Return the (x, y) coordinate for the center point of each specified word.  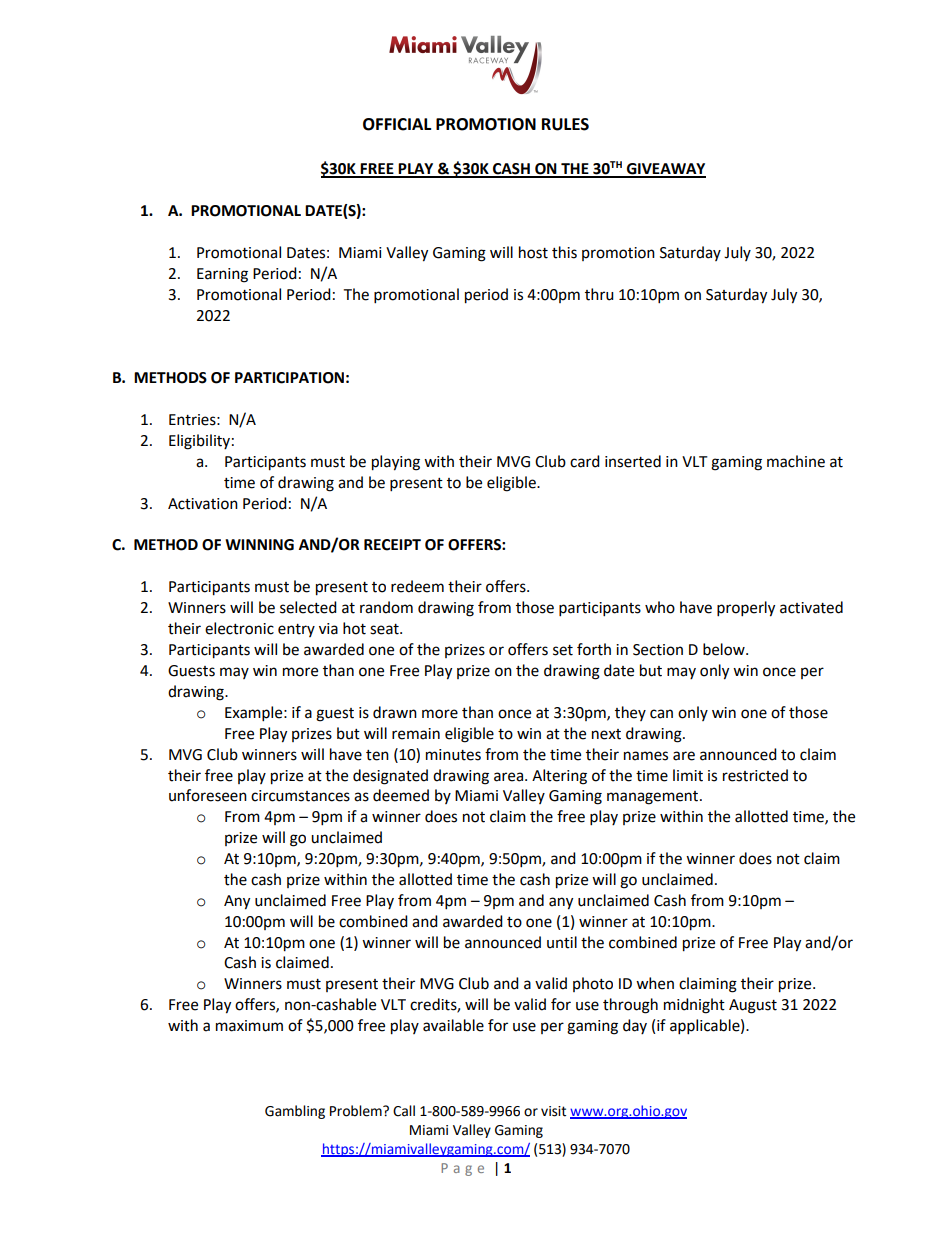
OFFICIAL (397, 124)
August (753, 1006)
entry (296, 630)
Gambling (295, 1112)
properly (746, 609)
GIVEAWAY (665, 170)
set (563, 650)
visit (553, 1111)
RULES (565, 124)
